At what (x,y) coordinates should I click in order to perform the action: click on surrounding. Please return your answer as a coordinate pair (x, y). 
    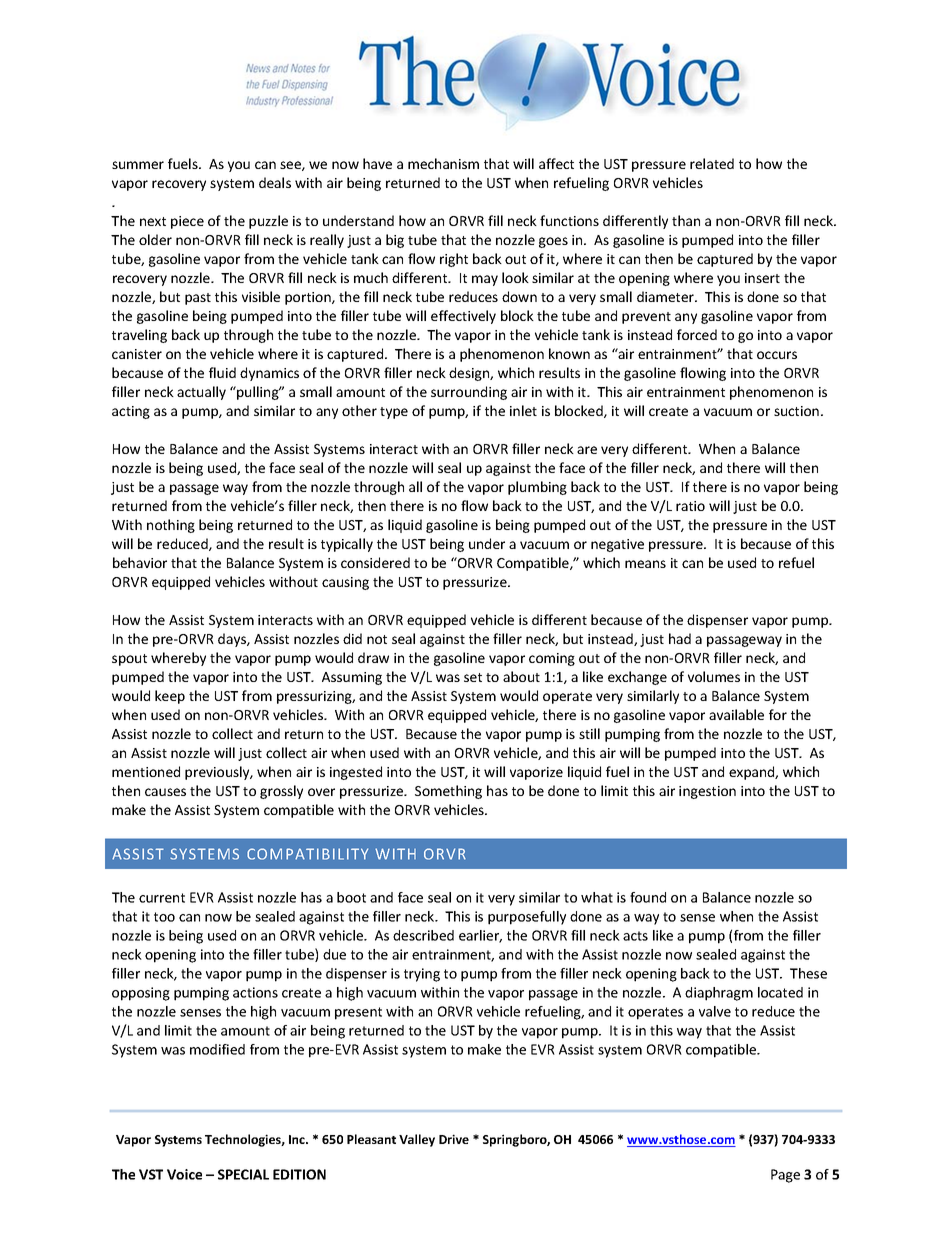
    Looking at the image, I should click on (469, 393).
